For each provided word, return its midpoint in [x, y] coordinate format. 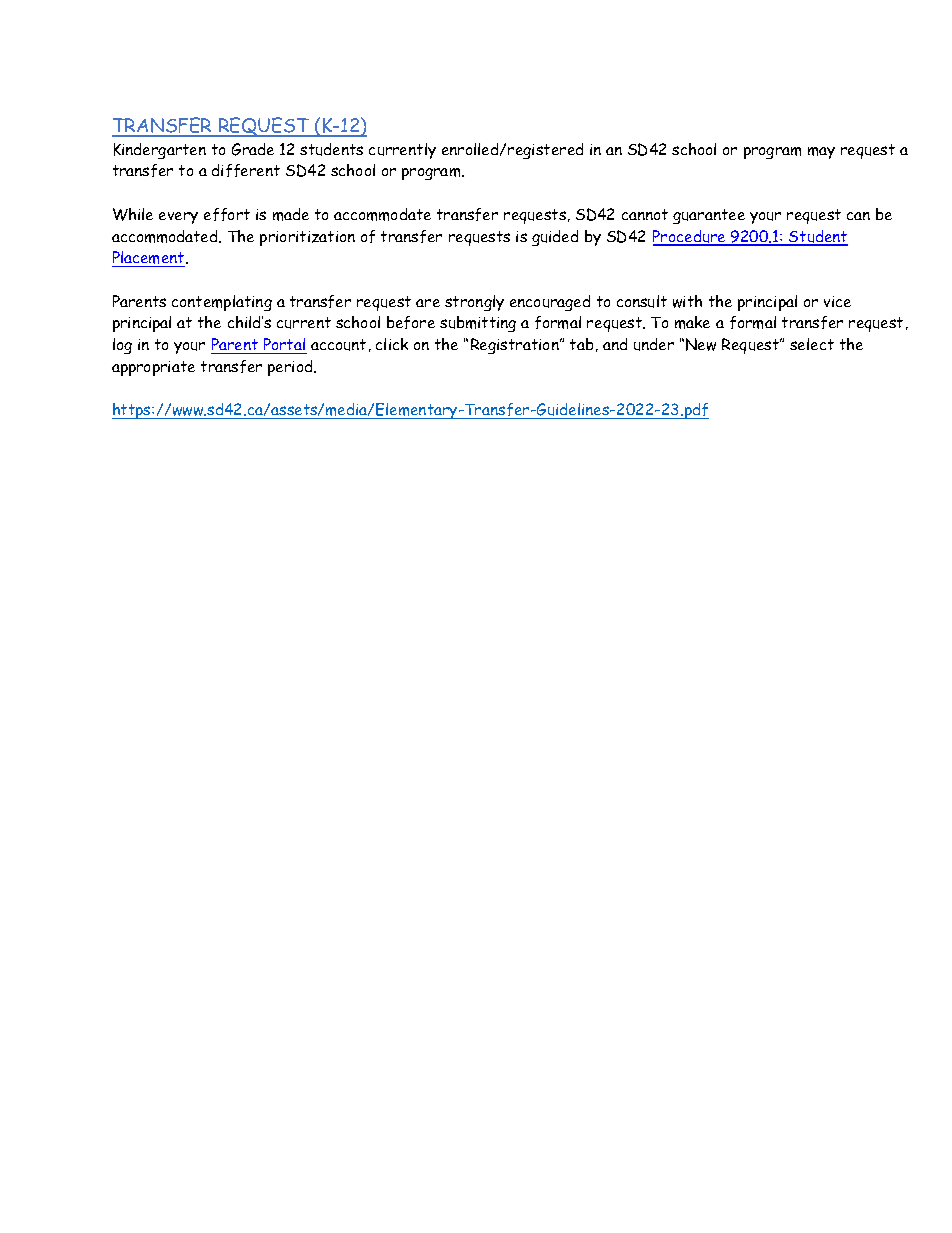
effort [227, 214]
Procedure [690, 237]
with [687, 301]
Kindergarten [160, 151]
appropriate [153, 368]
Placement [149, 259]
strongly [474, 303]
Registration [516, 346]
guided [555, 238]
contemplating [222, 303]
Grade [253, 149]
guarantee [709, 216]
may [821, 153]
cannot [645, 214]
